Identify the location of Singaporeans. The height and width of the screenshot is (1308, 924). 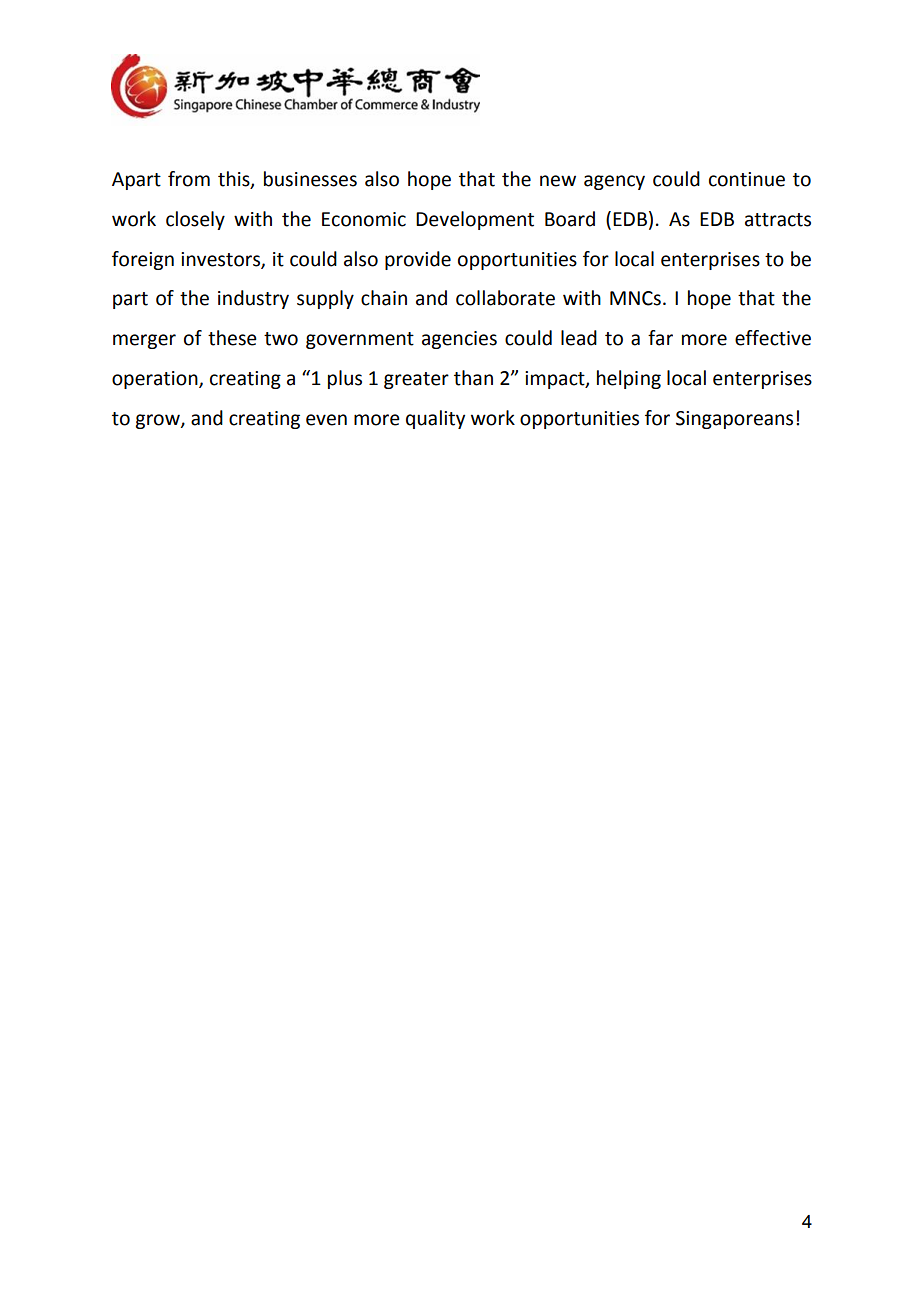
(734, 420).
